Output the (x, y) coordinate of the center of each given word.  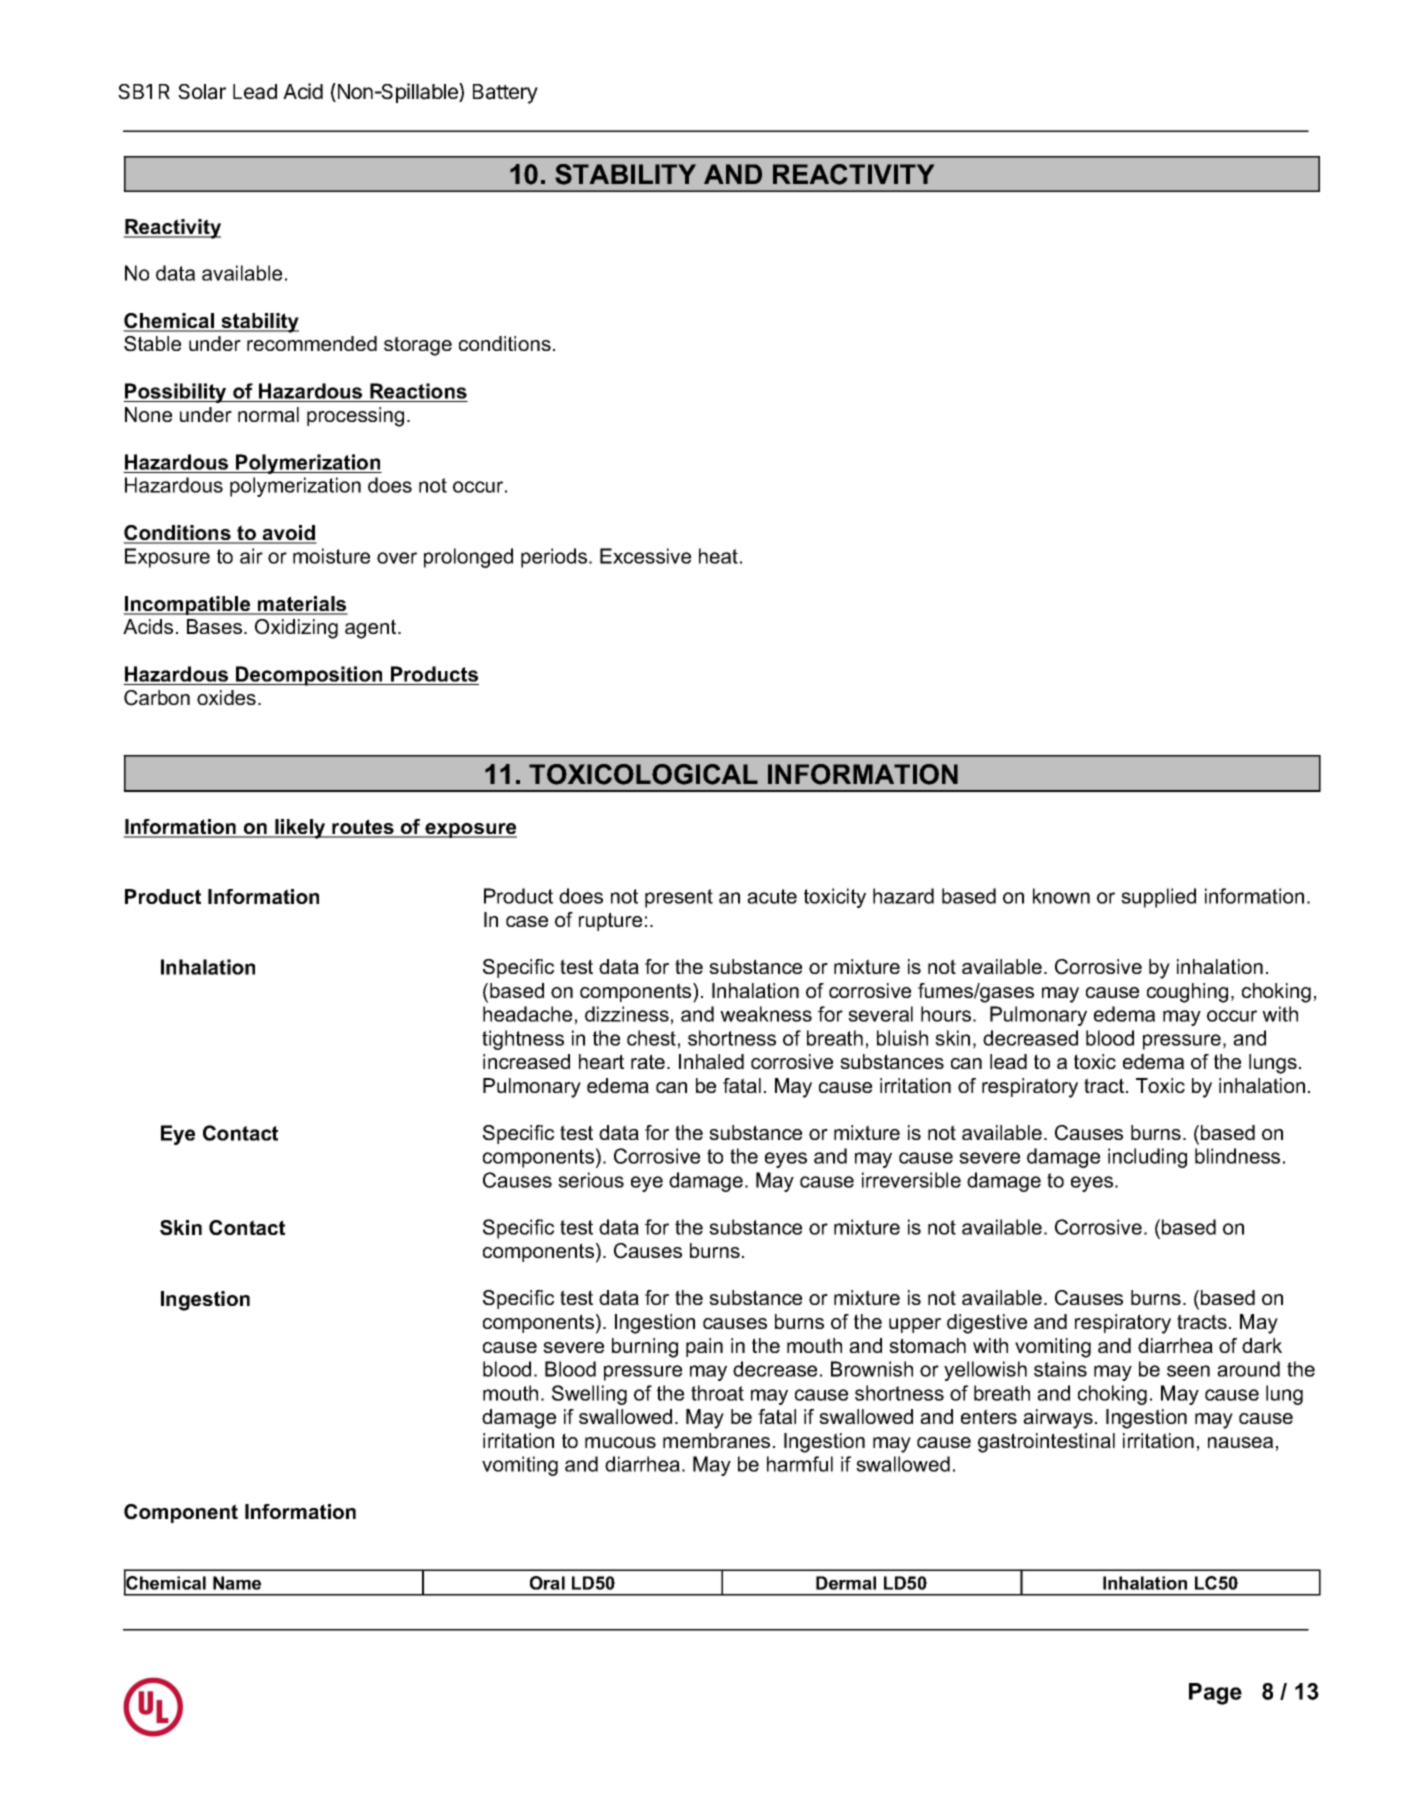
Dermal (846, 1583)
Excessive (645, 556)
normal (268, 414)
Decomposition (309, 676)
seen (1188, 1371)
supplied (1158, 898)
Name (237, 1583)
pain (704, 1347)
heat (718, 556)
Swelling (589, 1395)
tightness (523, 1040)
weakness (766, 1014)
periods (555, 558)
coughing (1187, 993)
